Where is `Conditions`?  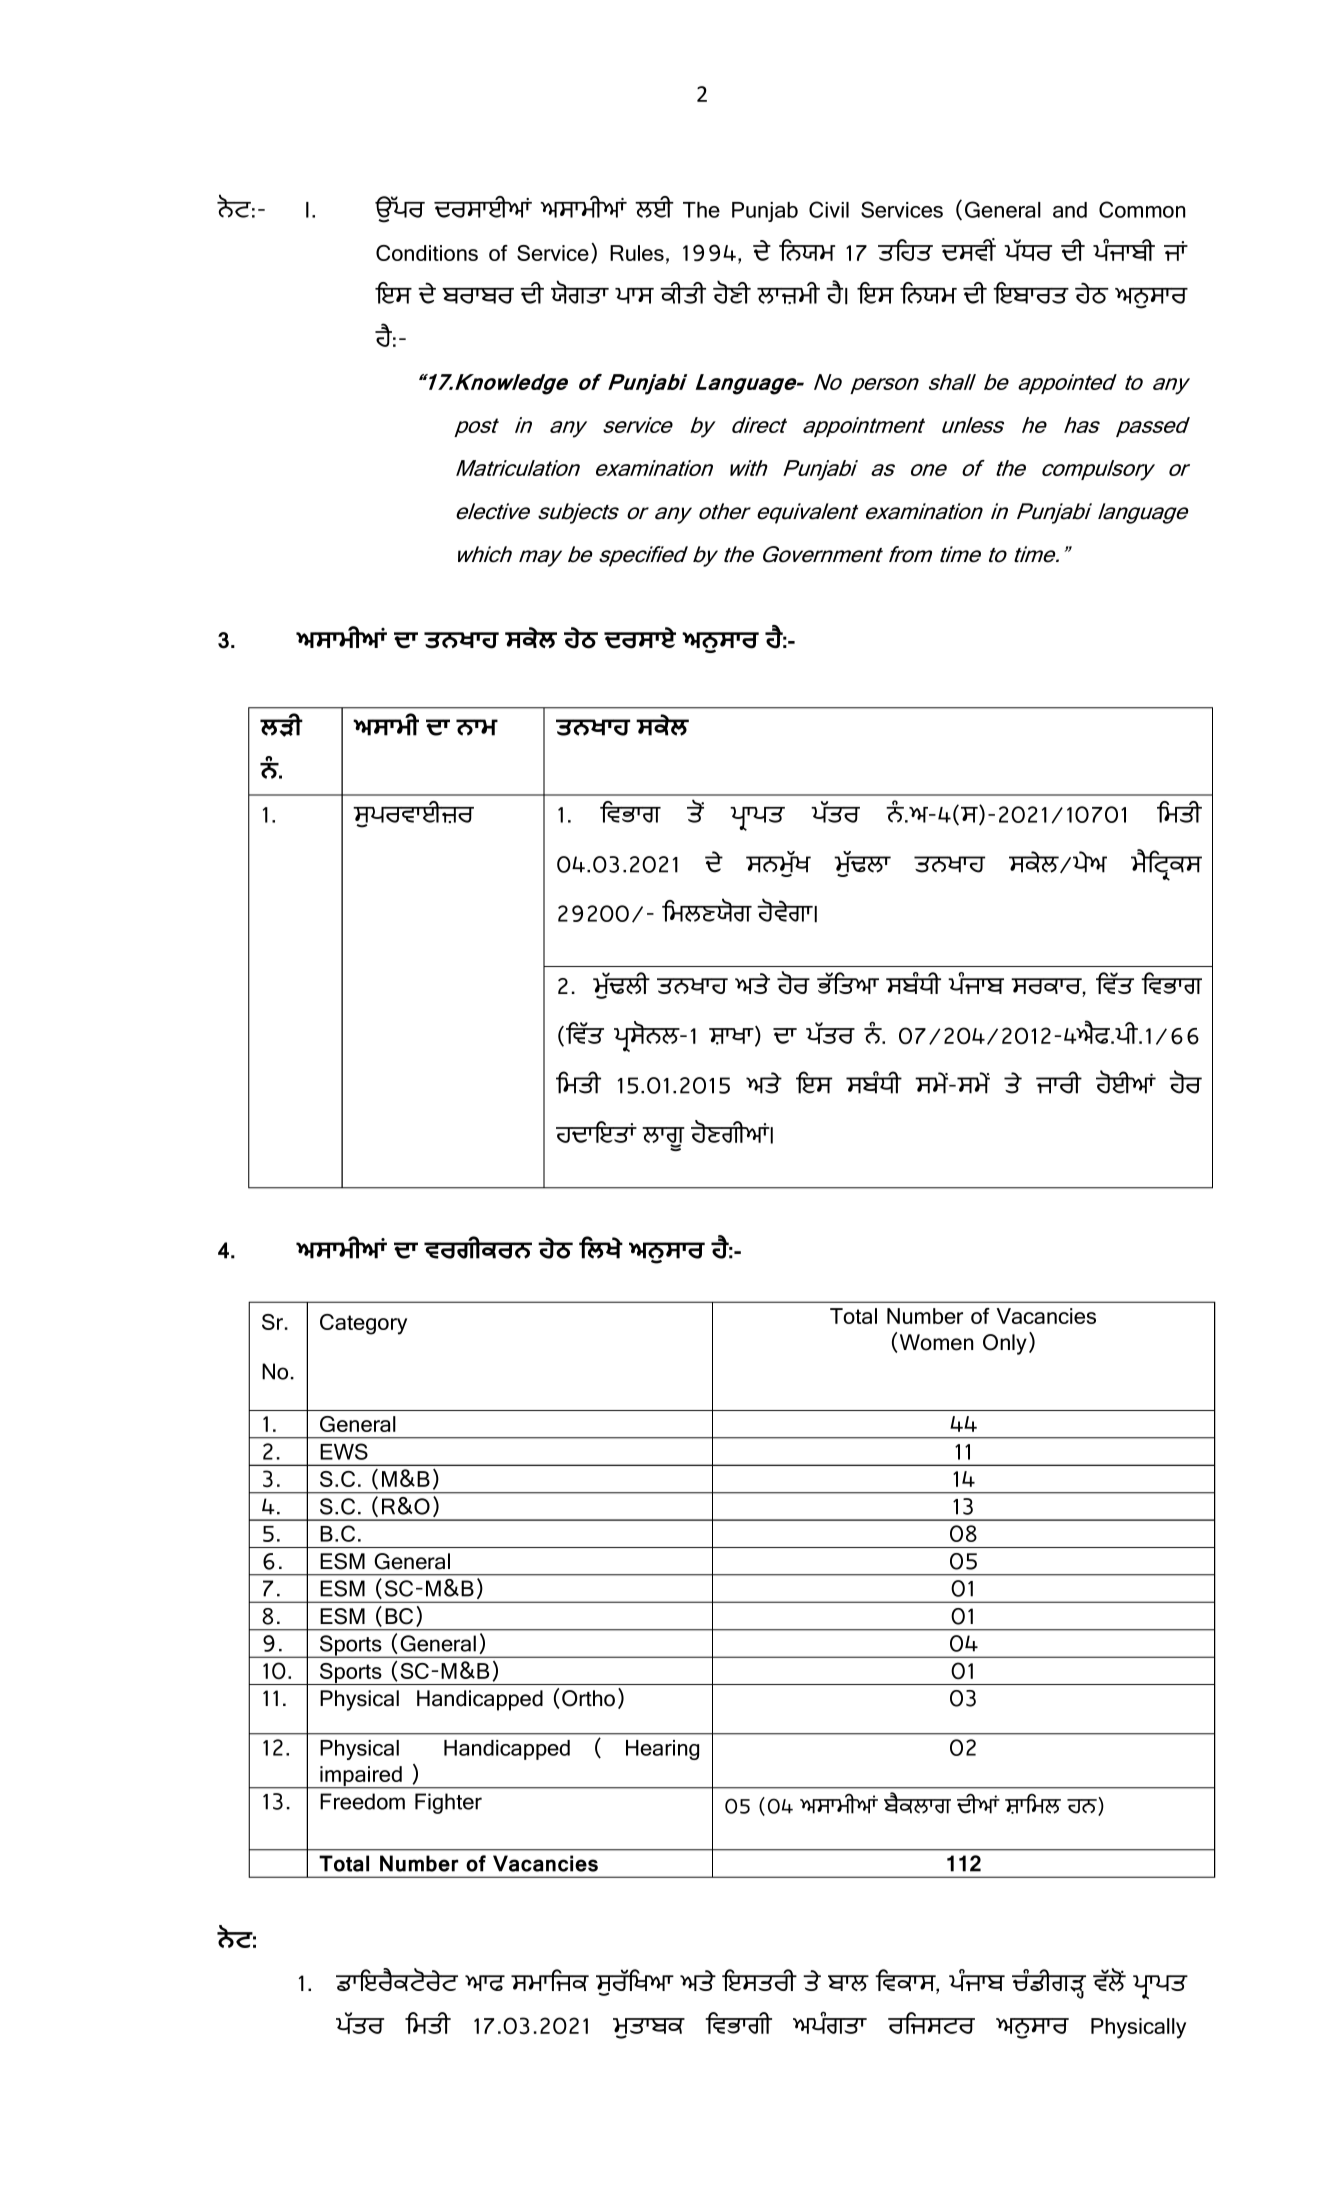
Conditions is located at coordinates (427, 253).
